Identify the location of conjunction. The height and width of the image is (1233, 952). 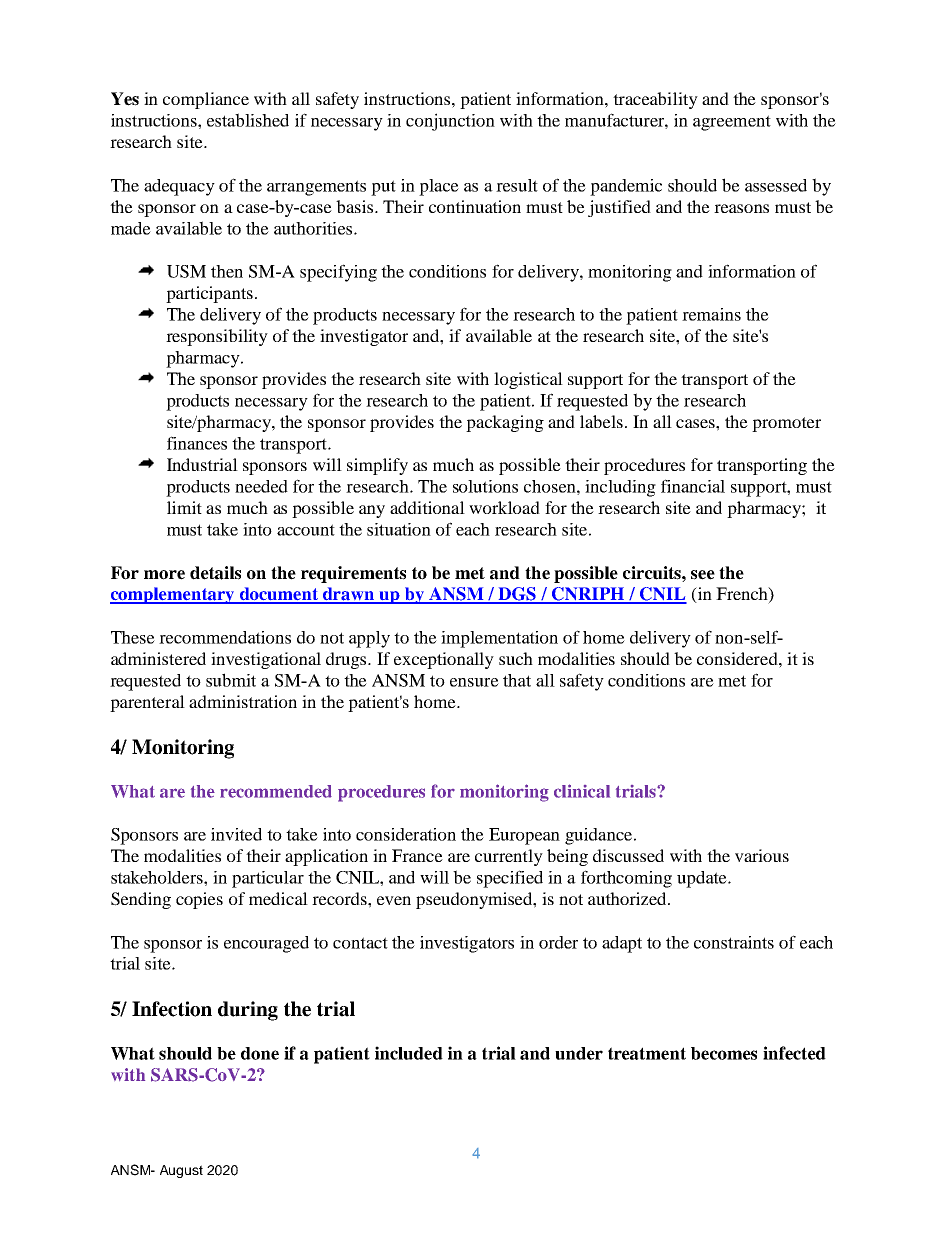
(450, 122).
